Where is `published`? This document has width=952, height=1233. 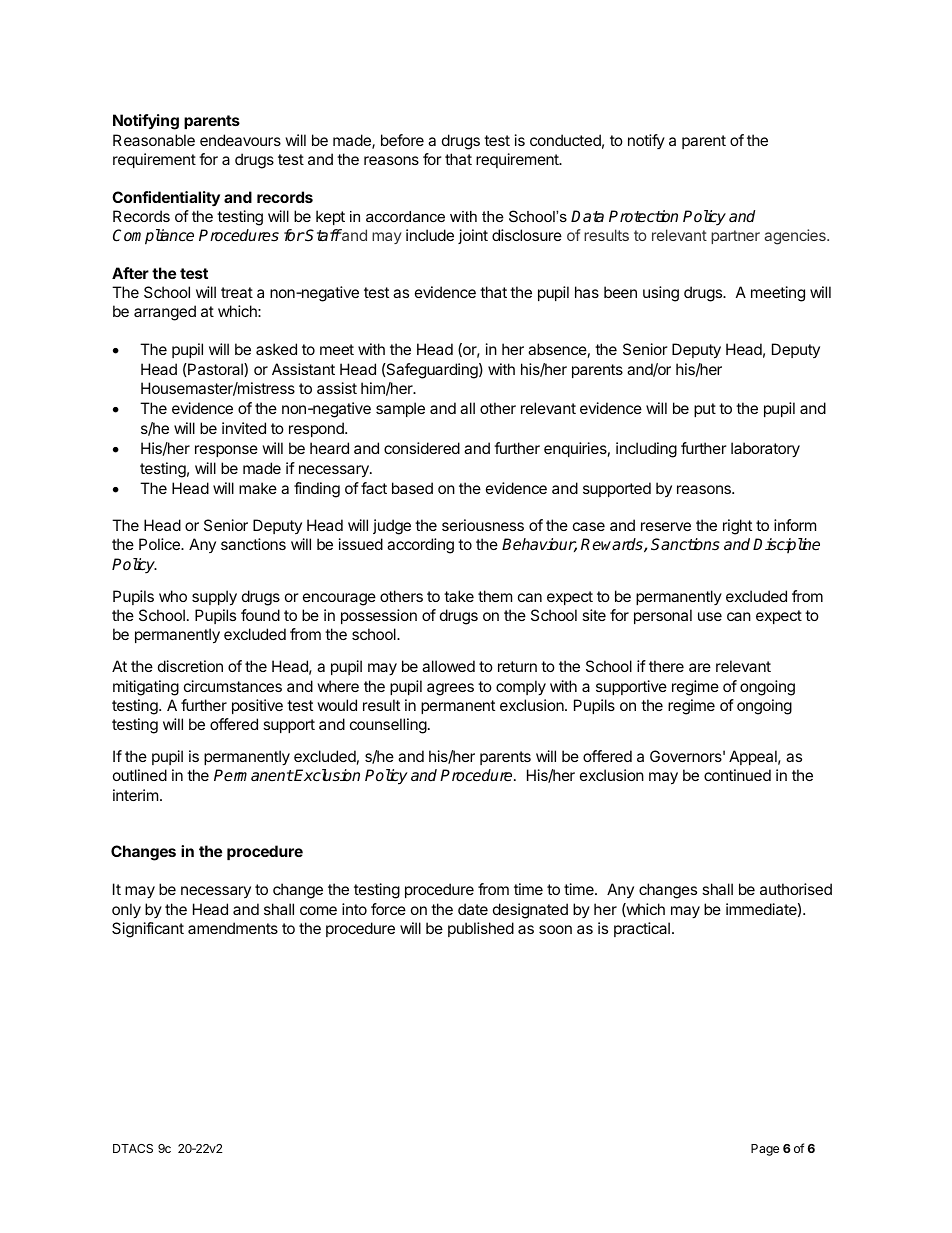
published is located at coordinates (481, 929).
